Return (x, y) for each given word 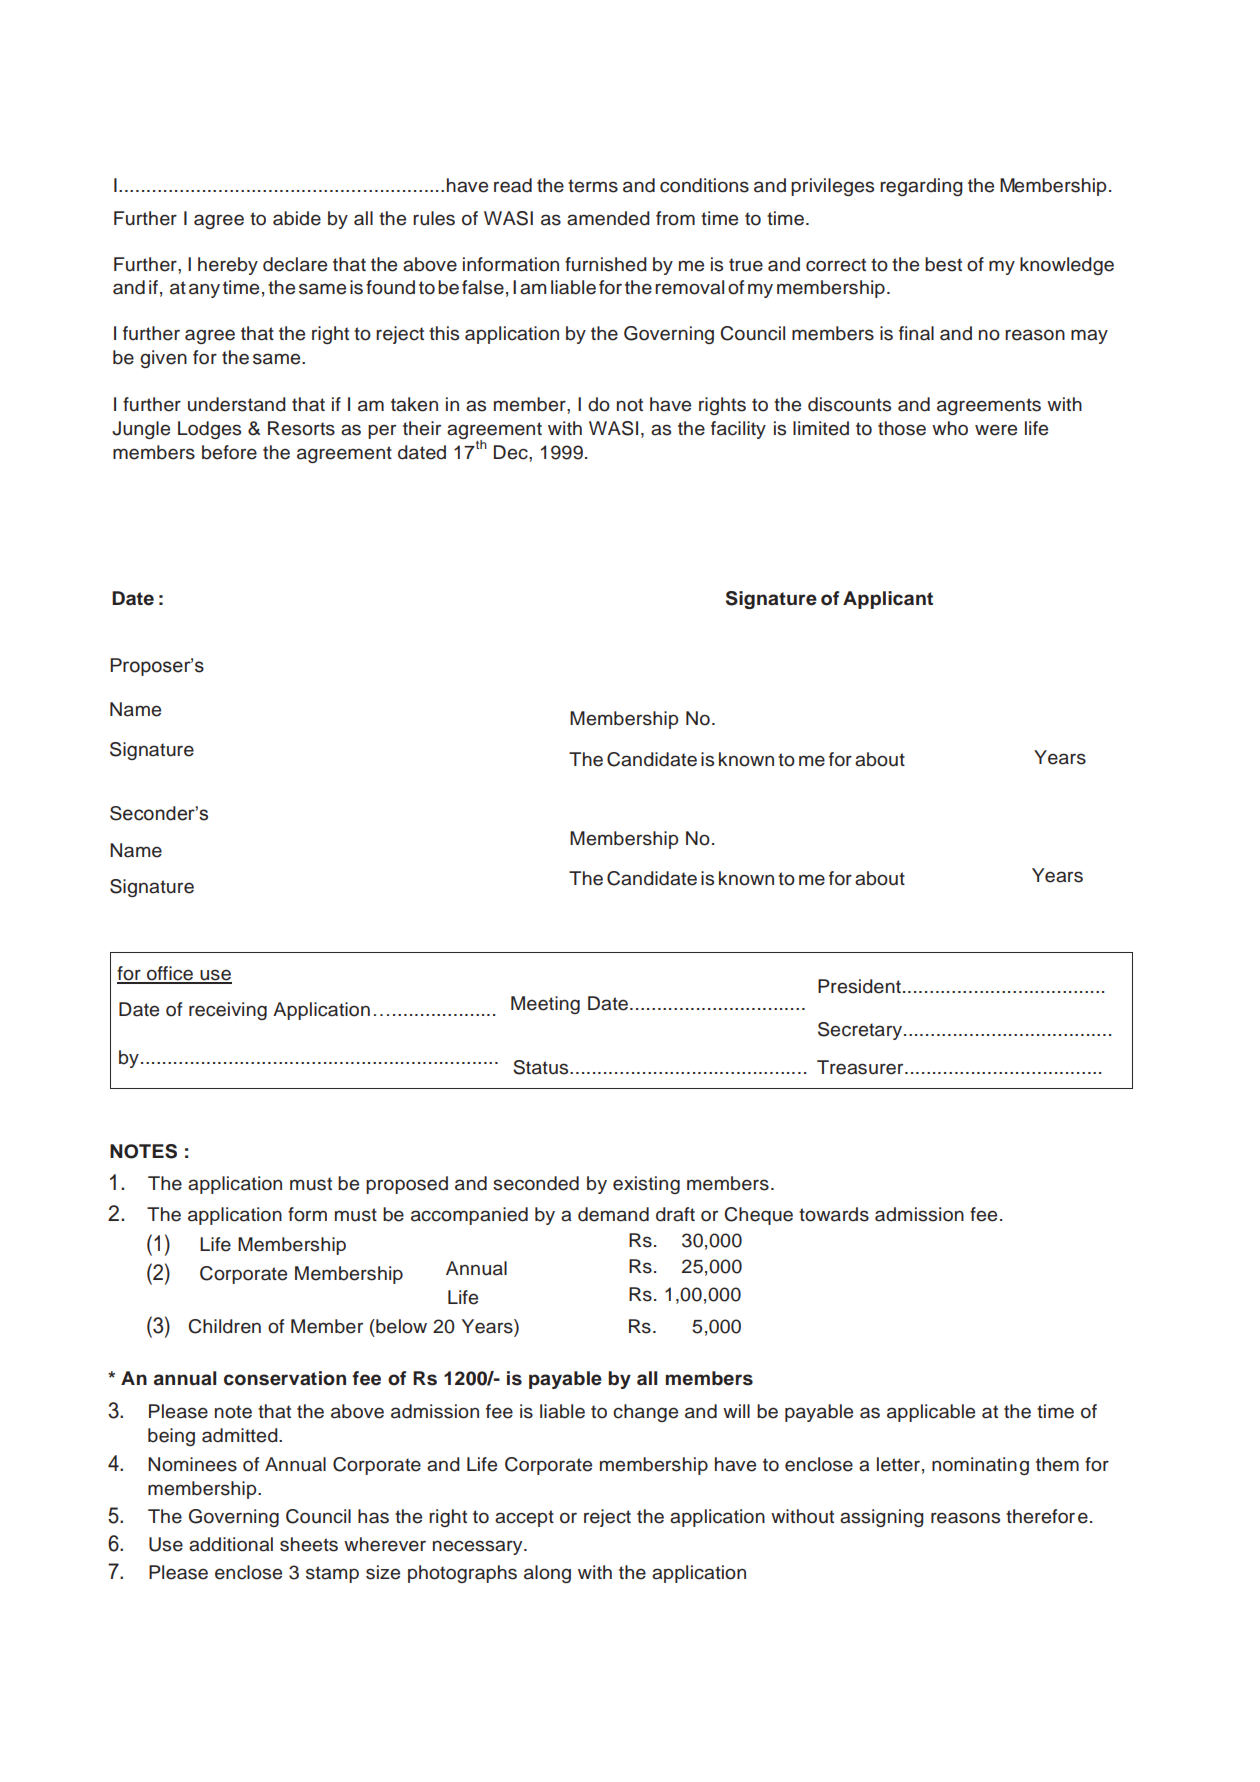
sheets (309, 1544)
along (547, 1574)
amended (608, 218)
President (859, 986)
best (943, 264)
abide (297, 218)
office (170, 974)
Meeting (545, 1005)
